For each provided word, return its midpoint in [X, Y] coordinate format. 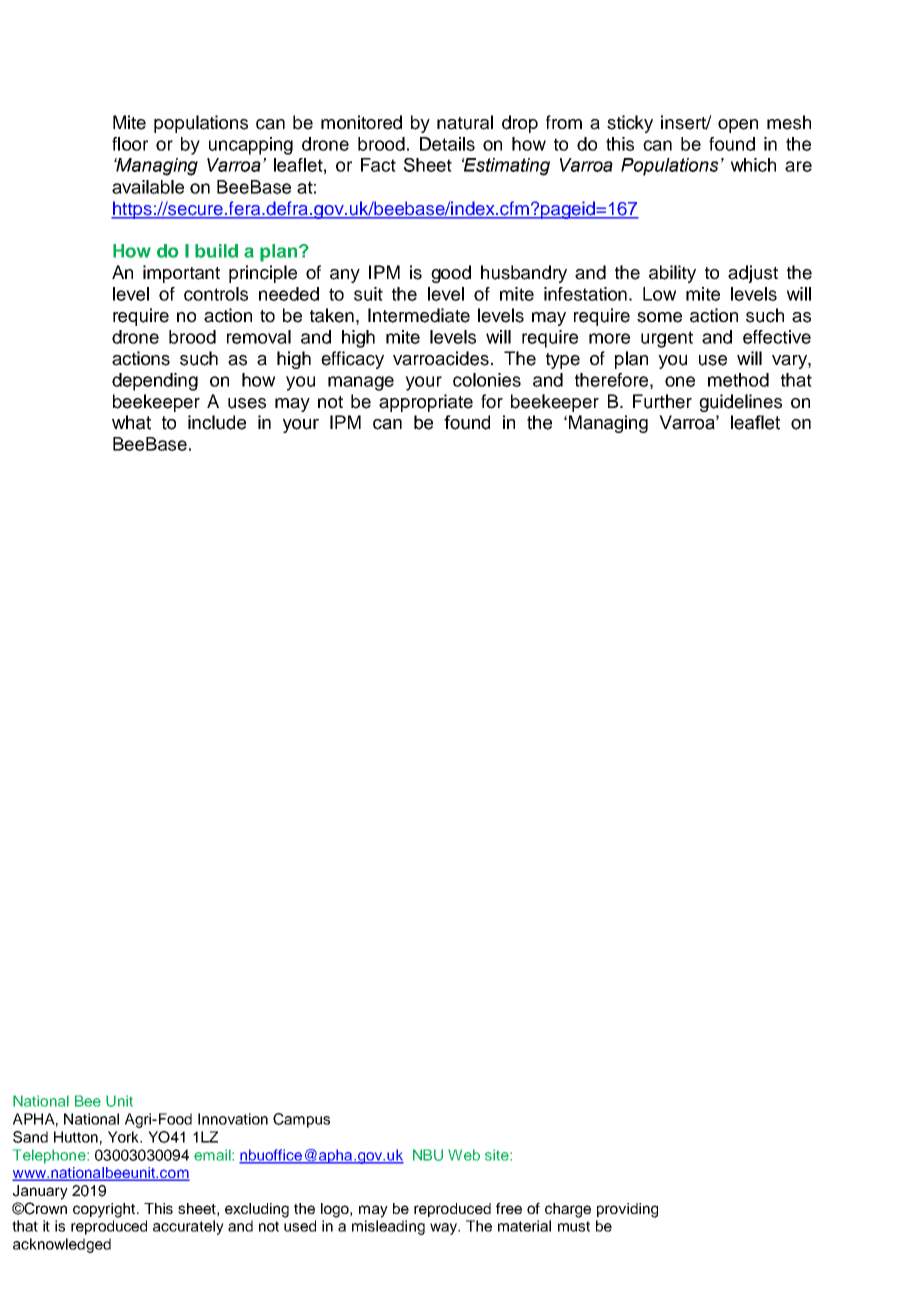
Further [662, 401]
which [753, 165]
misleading [388, 1227]
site [498, 1155]
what [131, 422]
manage [361, 383]
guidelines [740, 403]
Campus [301, 1120]
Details [447, 144]
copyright [105, 1210]
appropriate [426, 403]
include [217, 422]
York [125, 1137]
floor [130, 144]
